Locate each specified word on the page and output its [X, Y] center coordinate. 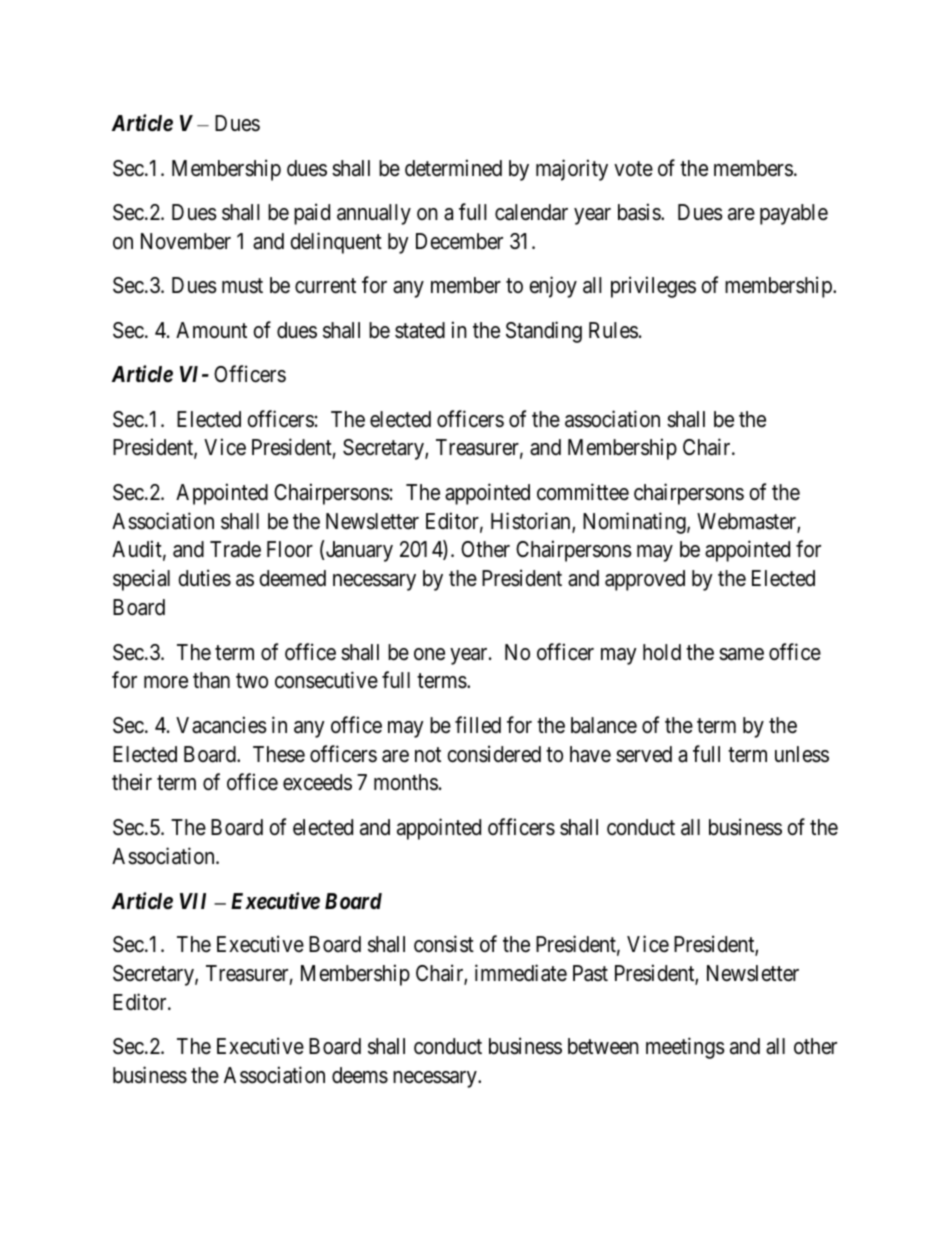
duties [204, 578]
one [429, 654]
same [741, 654]
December [459, 241]
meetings [685, 1048]
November [186, 241]
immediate [521, 973]
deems [360, 1075]
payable [794, 214]
